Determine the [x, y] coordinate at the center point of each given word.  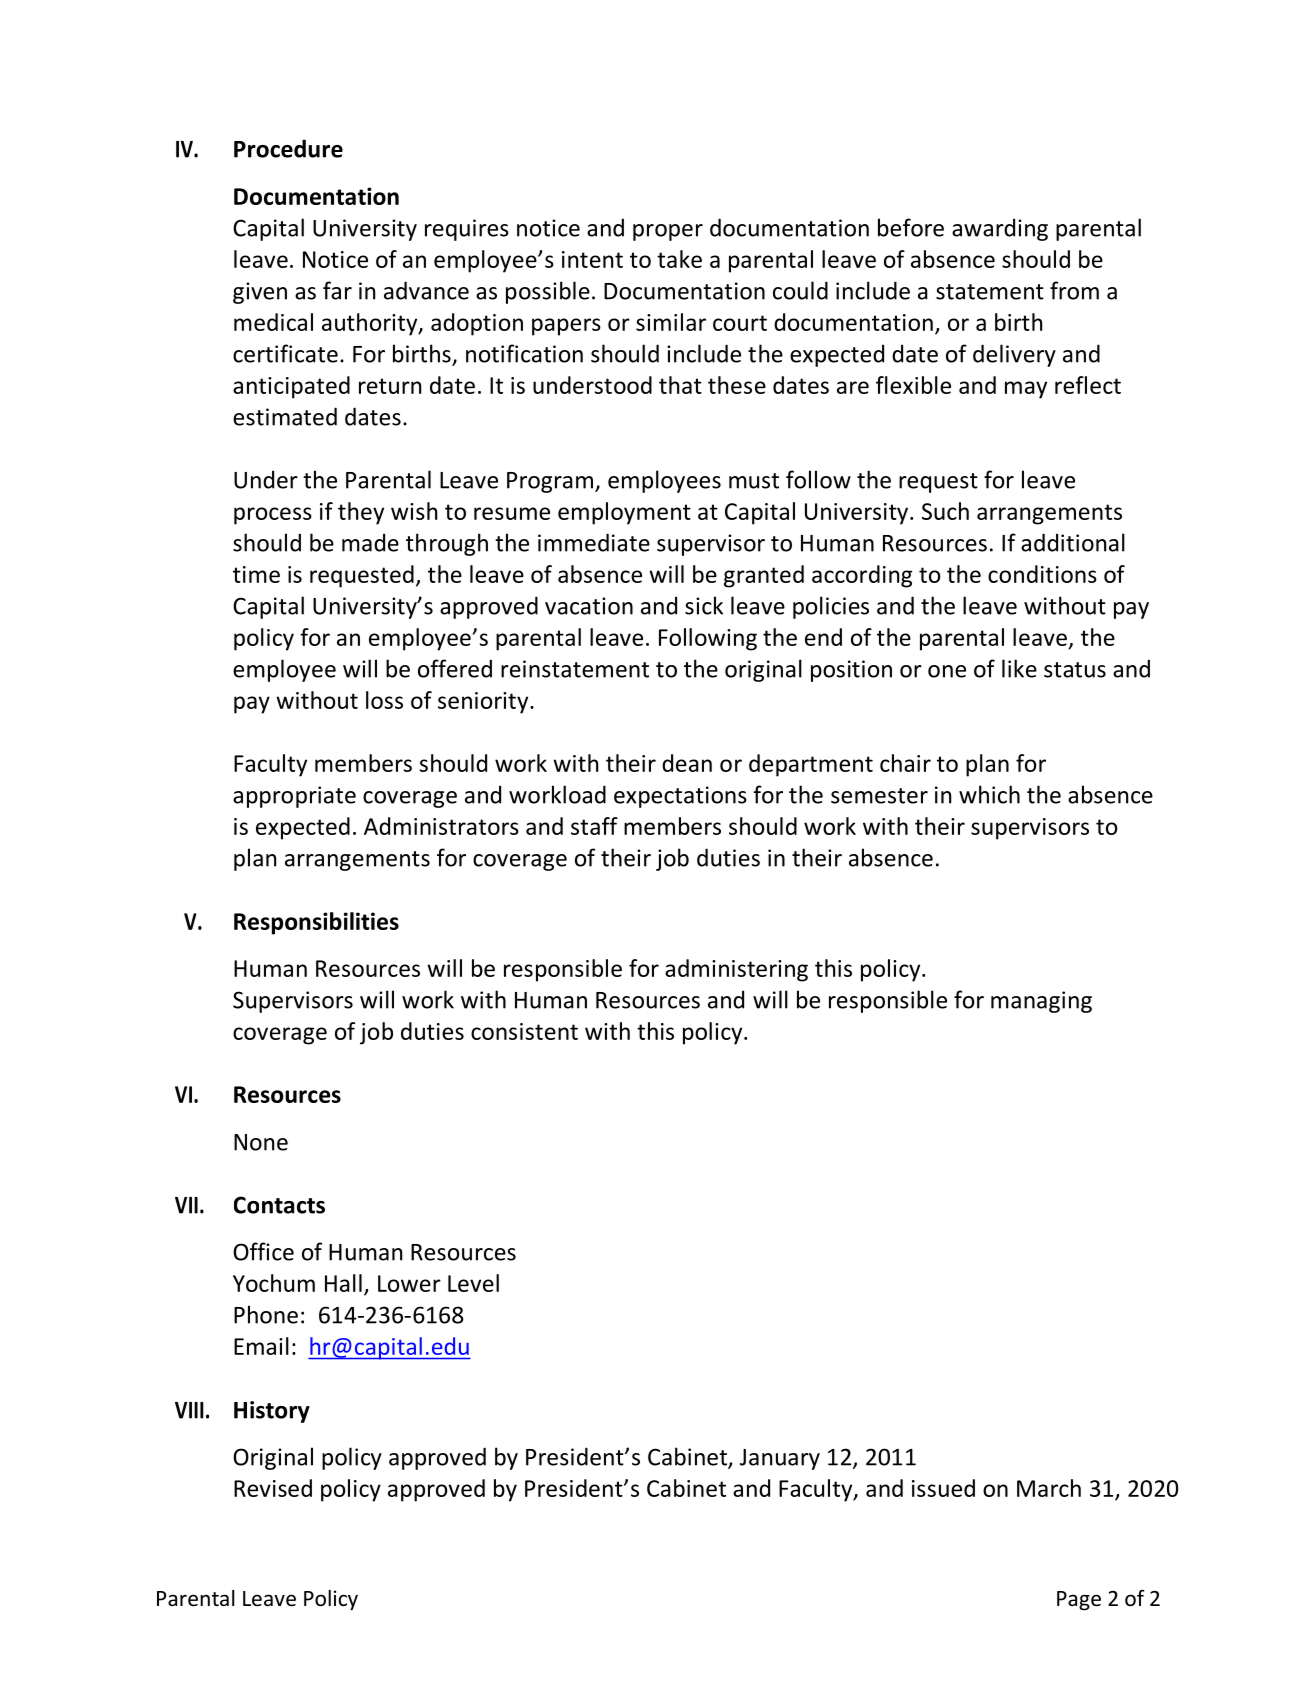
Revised [273, 1488]
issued [943, 1488]
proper [668, 232]
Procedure [288, 148]
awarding [1000, 229]
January [780, 1459]
